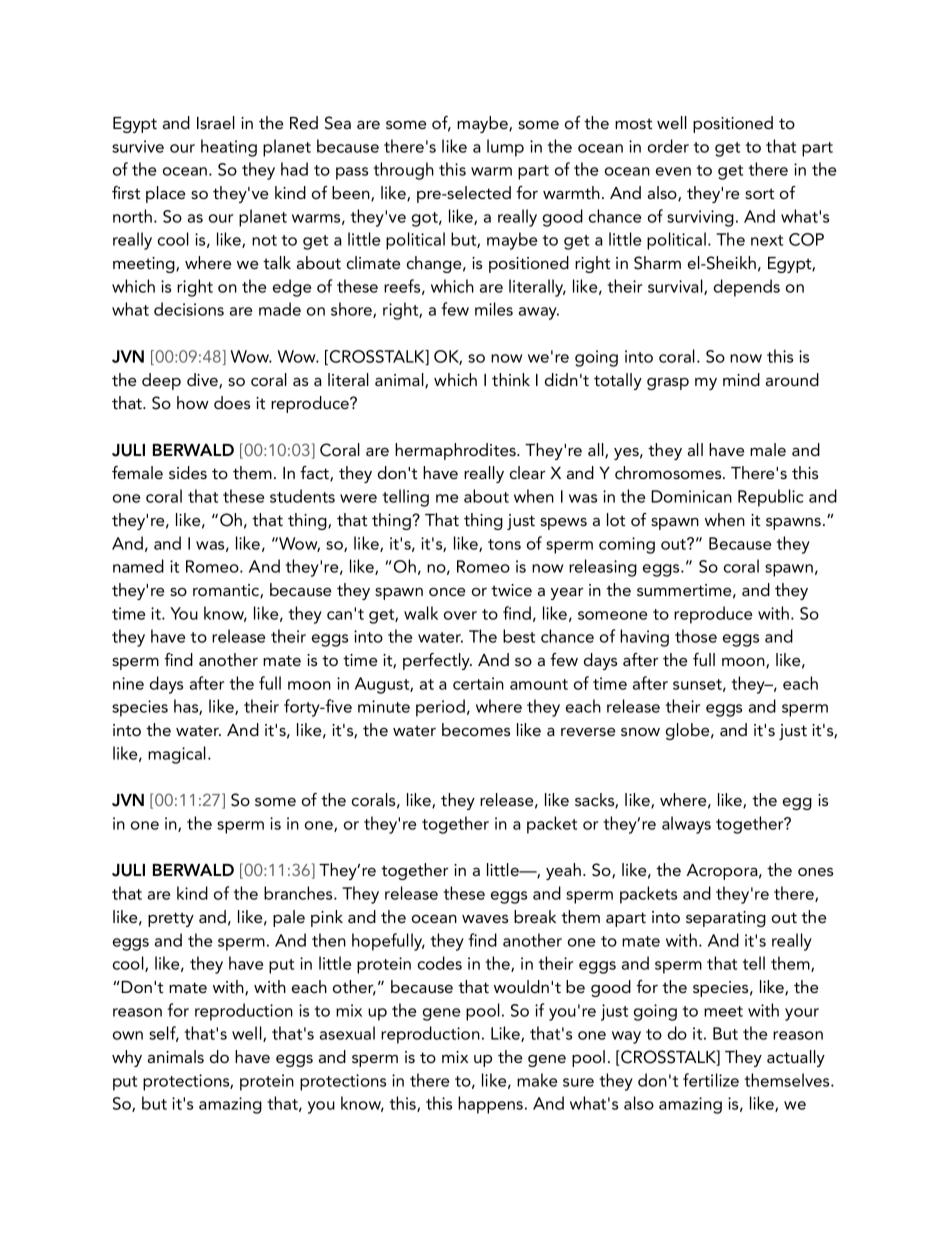 The width and height of the screenshot is (952, 1233). I want to click on why, so click(127, 1058).
